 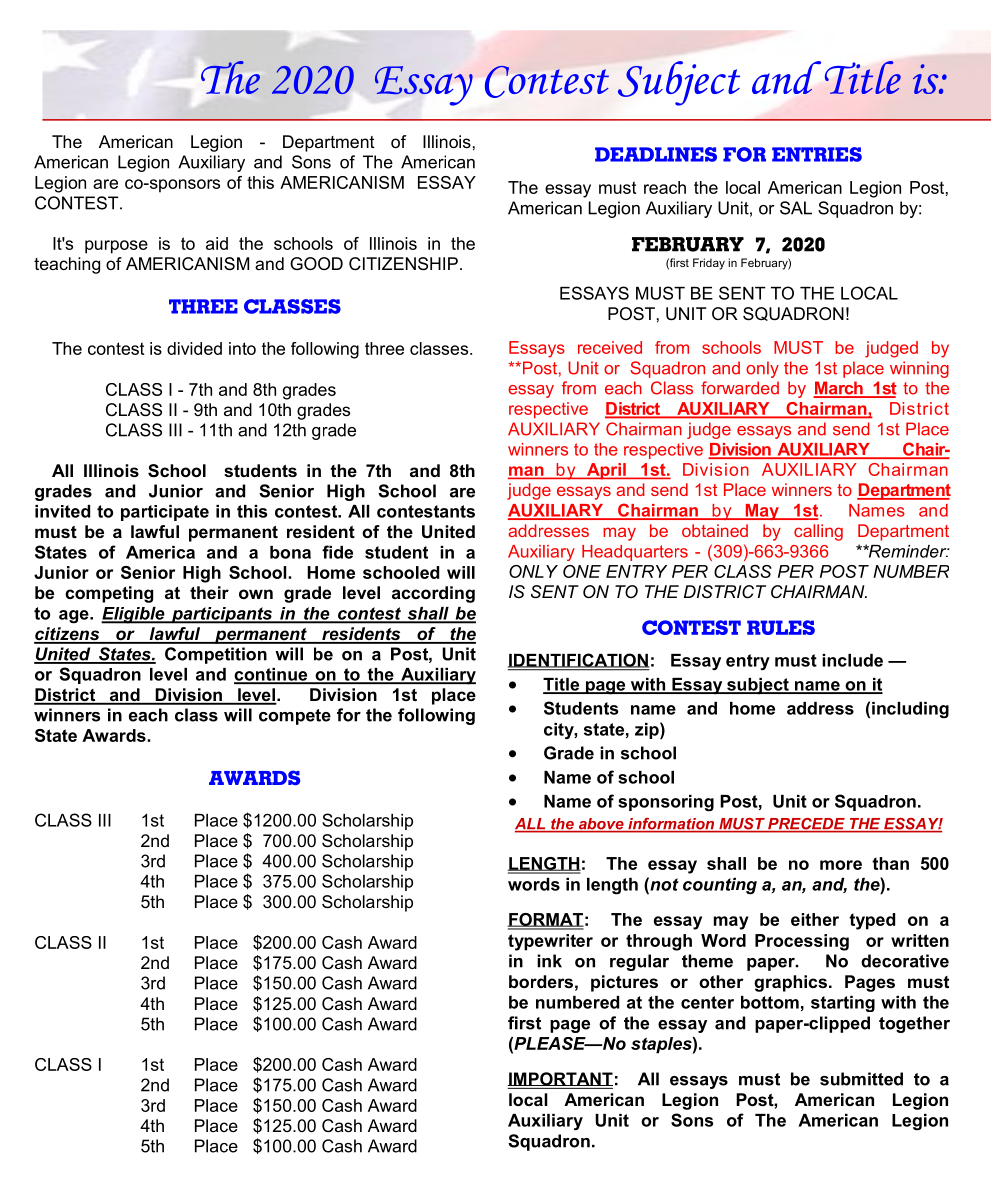 What do you see at coordinates (295, 717) in the document?
I see `compete` at bounding box center [295, 717].
